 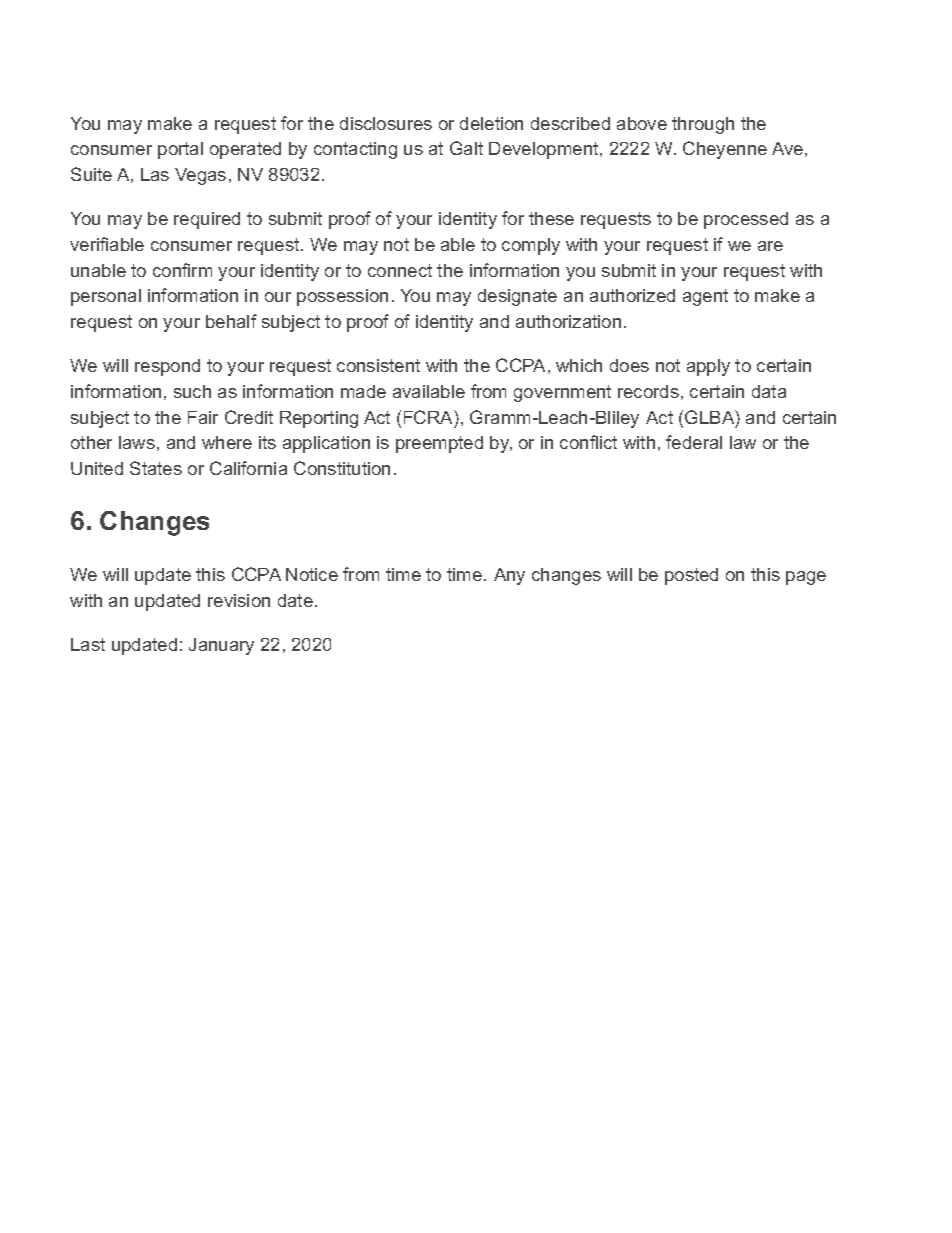 What do you see at coordinates (466, 148) in the page?
I see `Galt` at bounding box center [466, 148].
